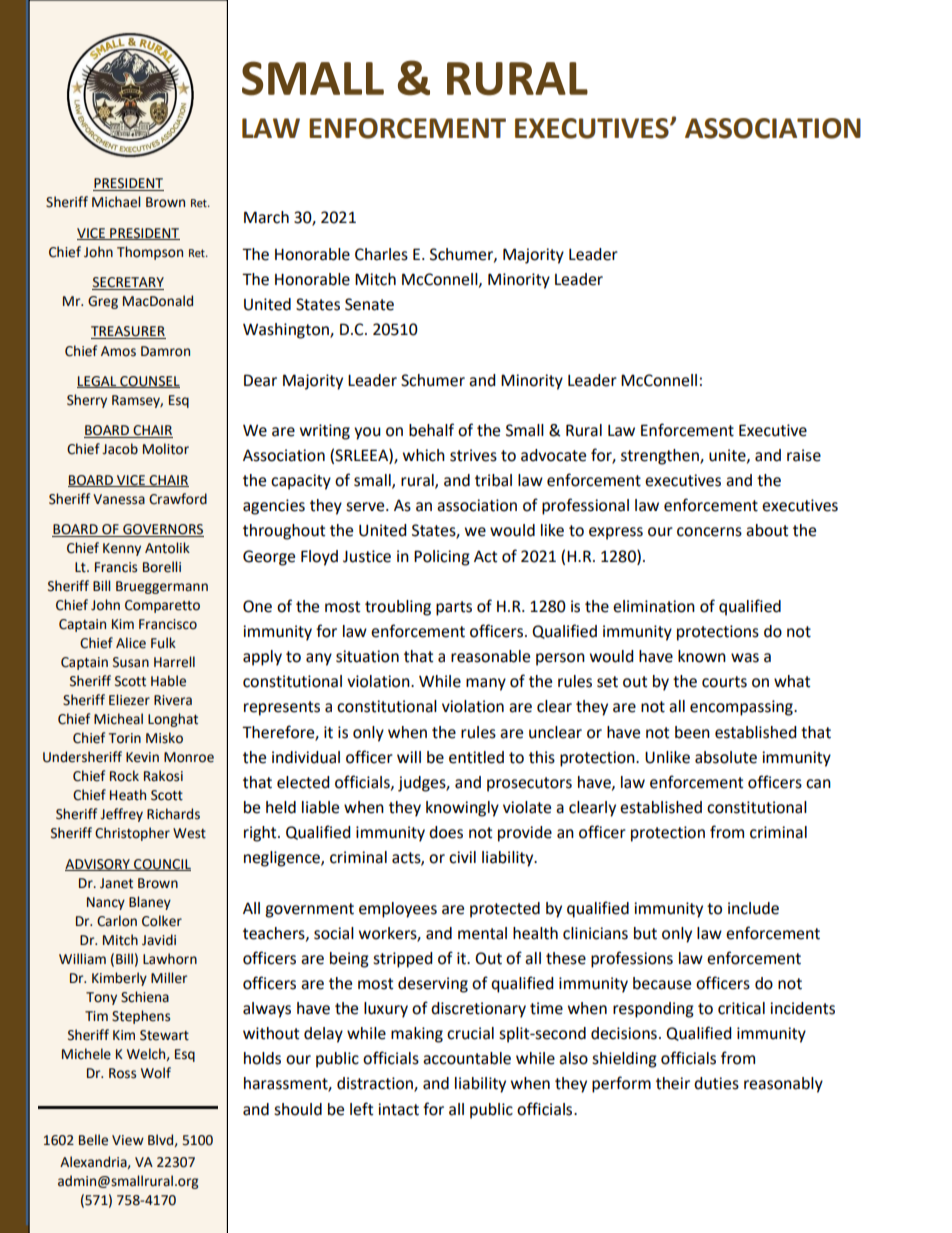  What do you see at coordinates (150, 253) in the screenshot?
I see `Thompson` at bounding box center [150, 253].
